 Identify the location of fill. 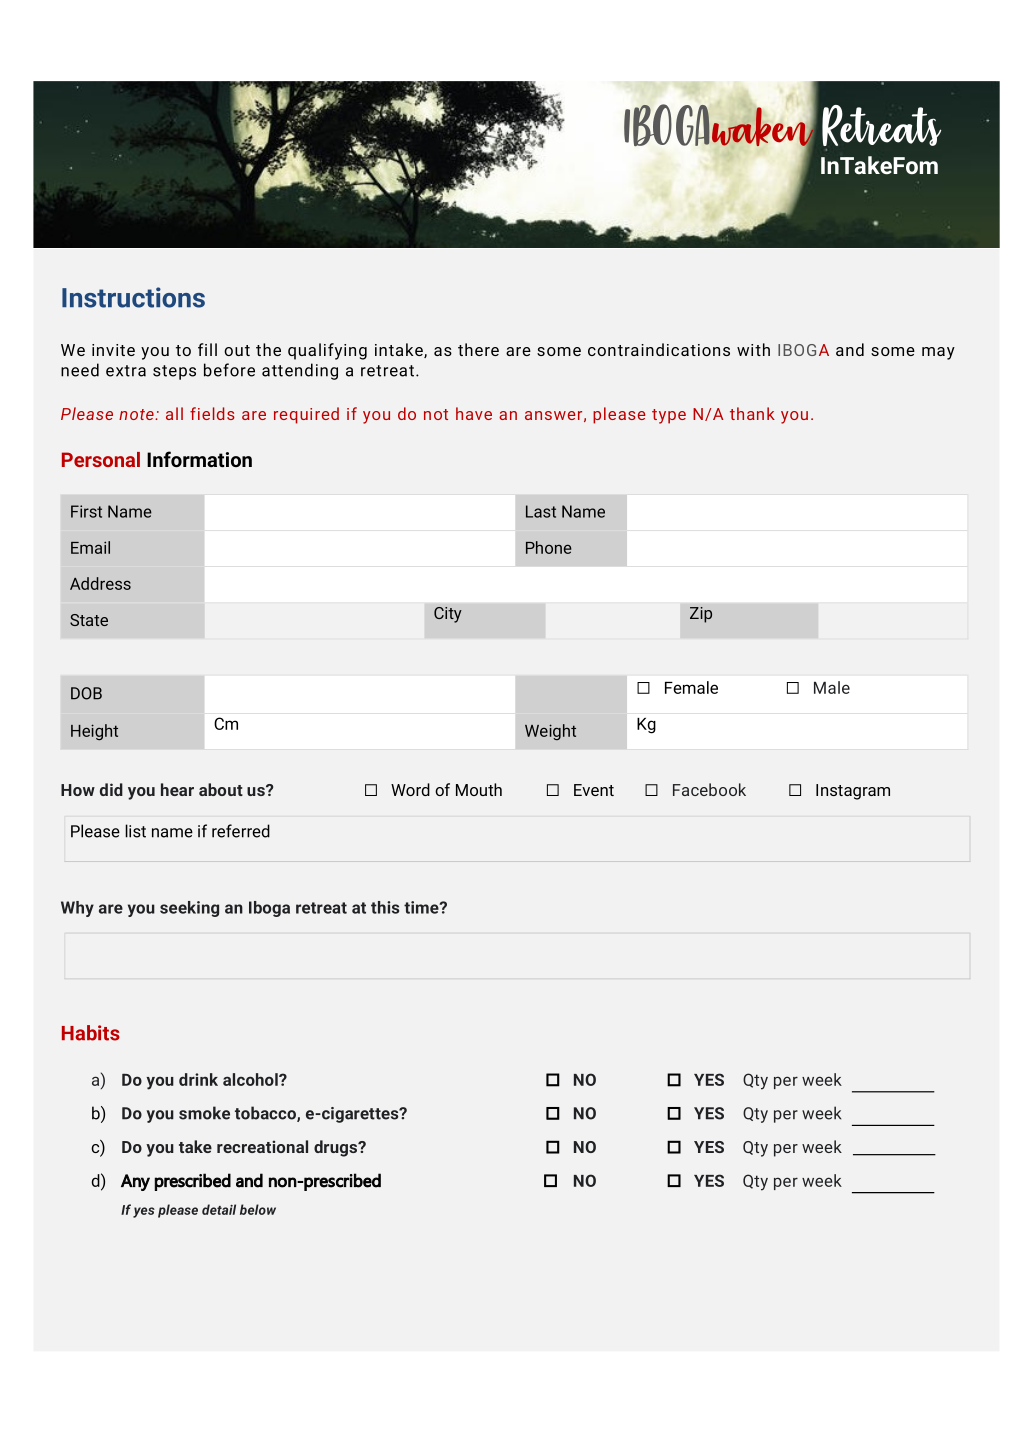
(207, 349).
